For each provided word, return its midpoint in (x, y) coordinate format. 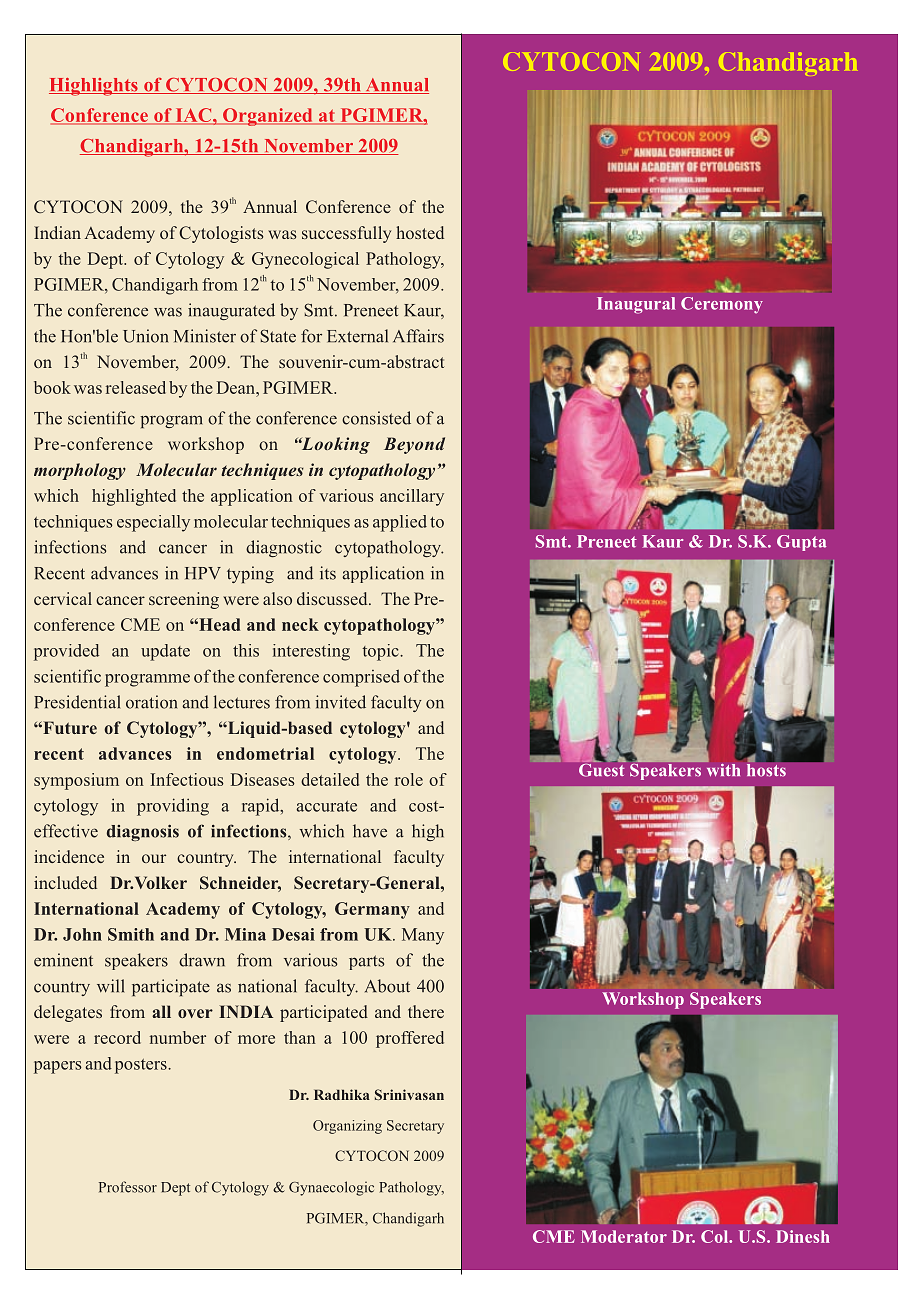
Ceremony (722, 305)
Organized (268, 117)
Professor (128, 1187)
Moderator (624, 1236)
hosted (420, 232)
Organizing (347, 1127)
